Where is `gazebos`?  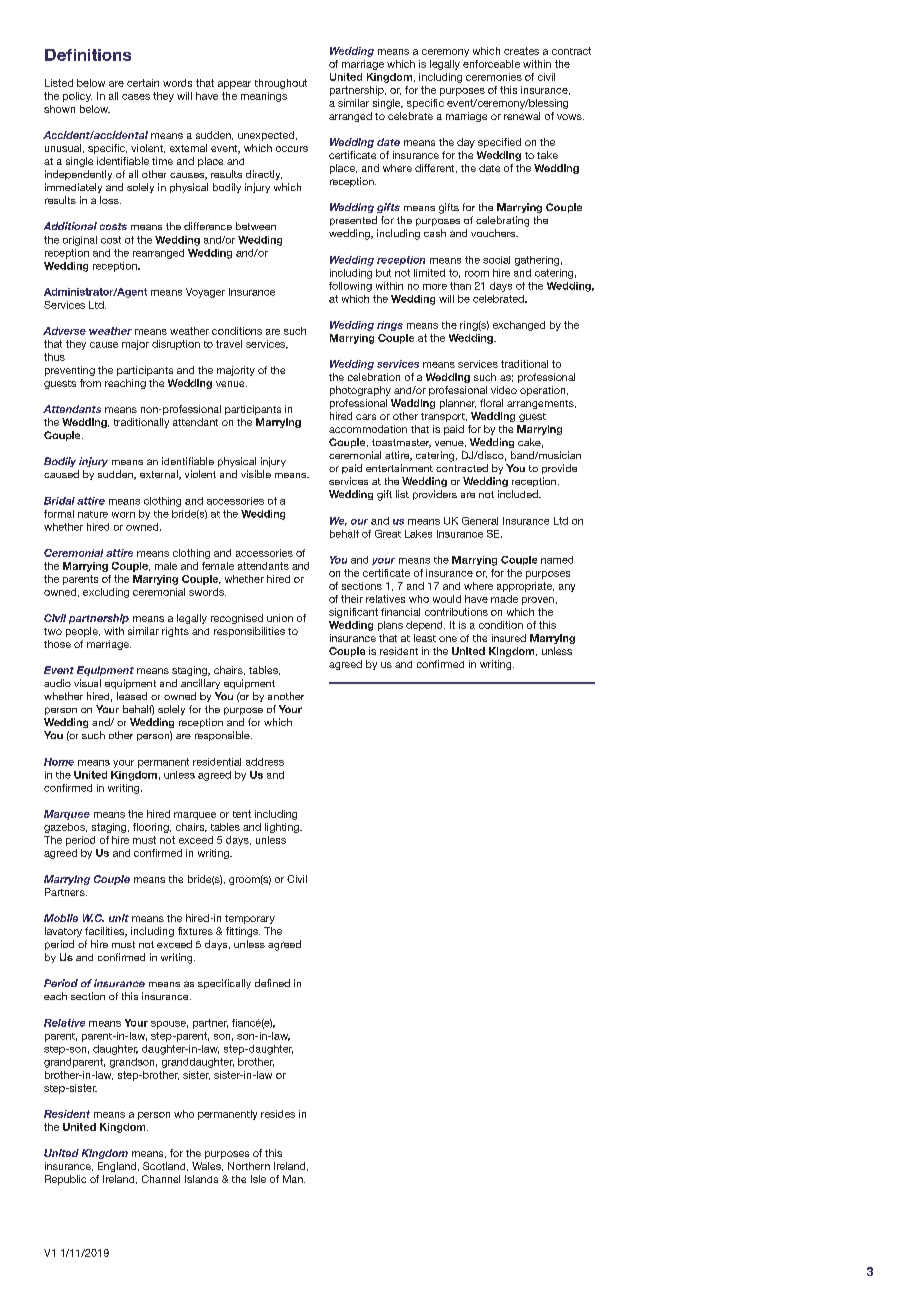
gazebos is located at coordinates (65, 828).
